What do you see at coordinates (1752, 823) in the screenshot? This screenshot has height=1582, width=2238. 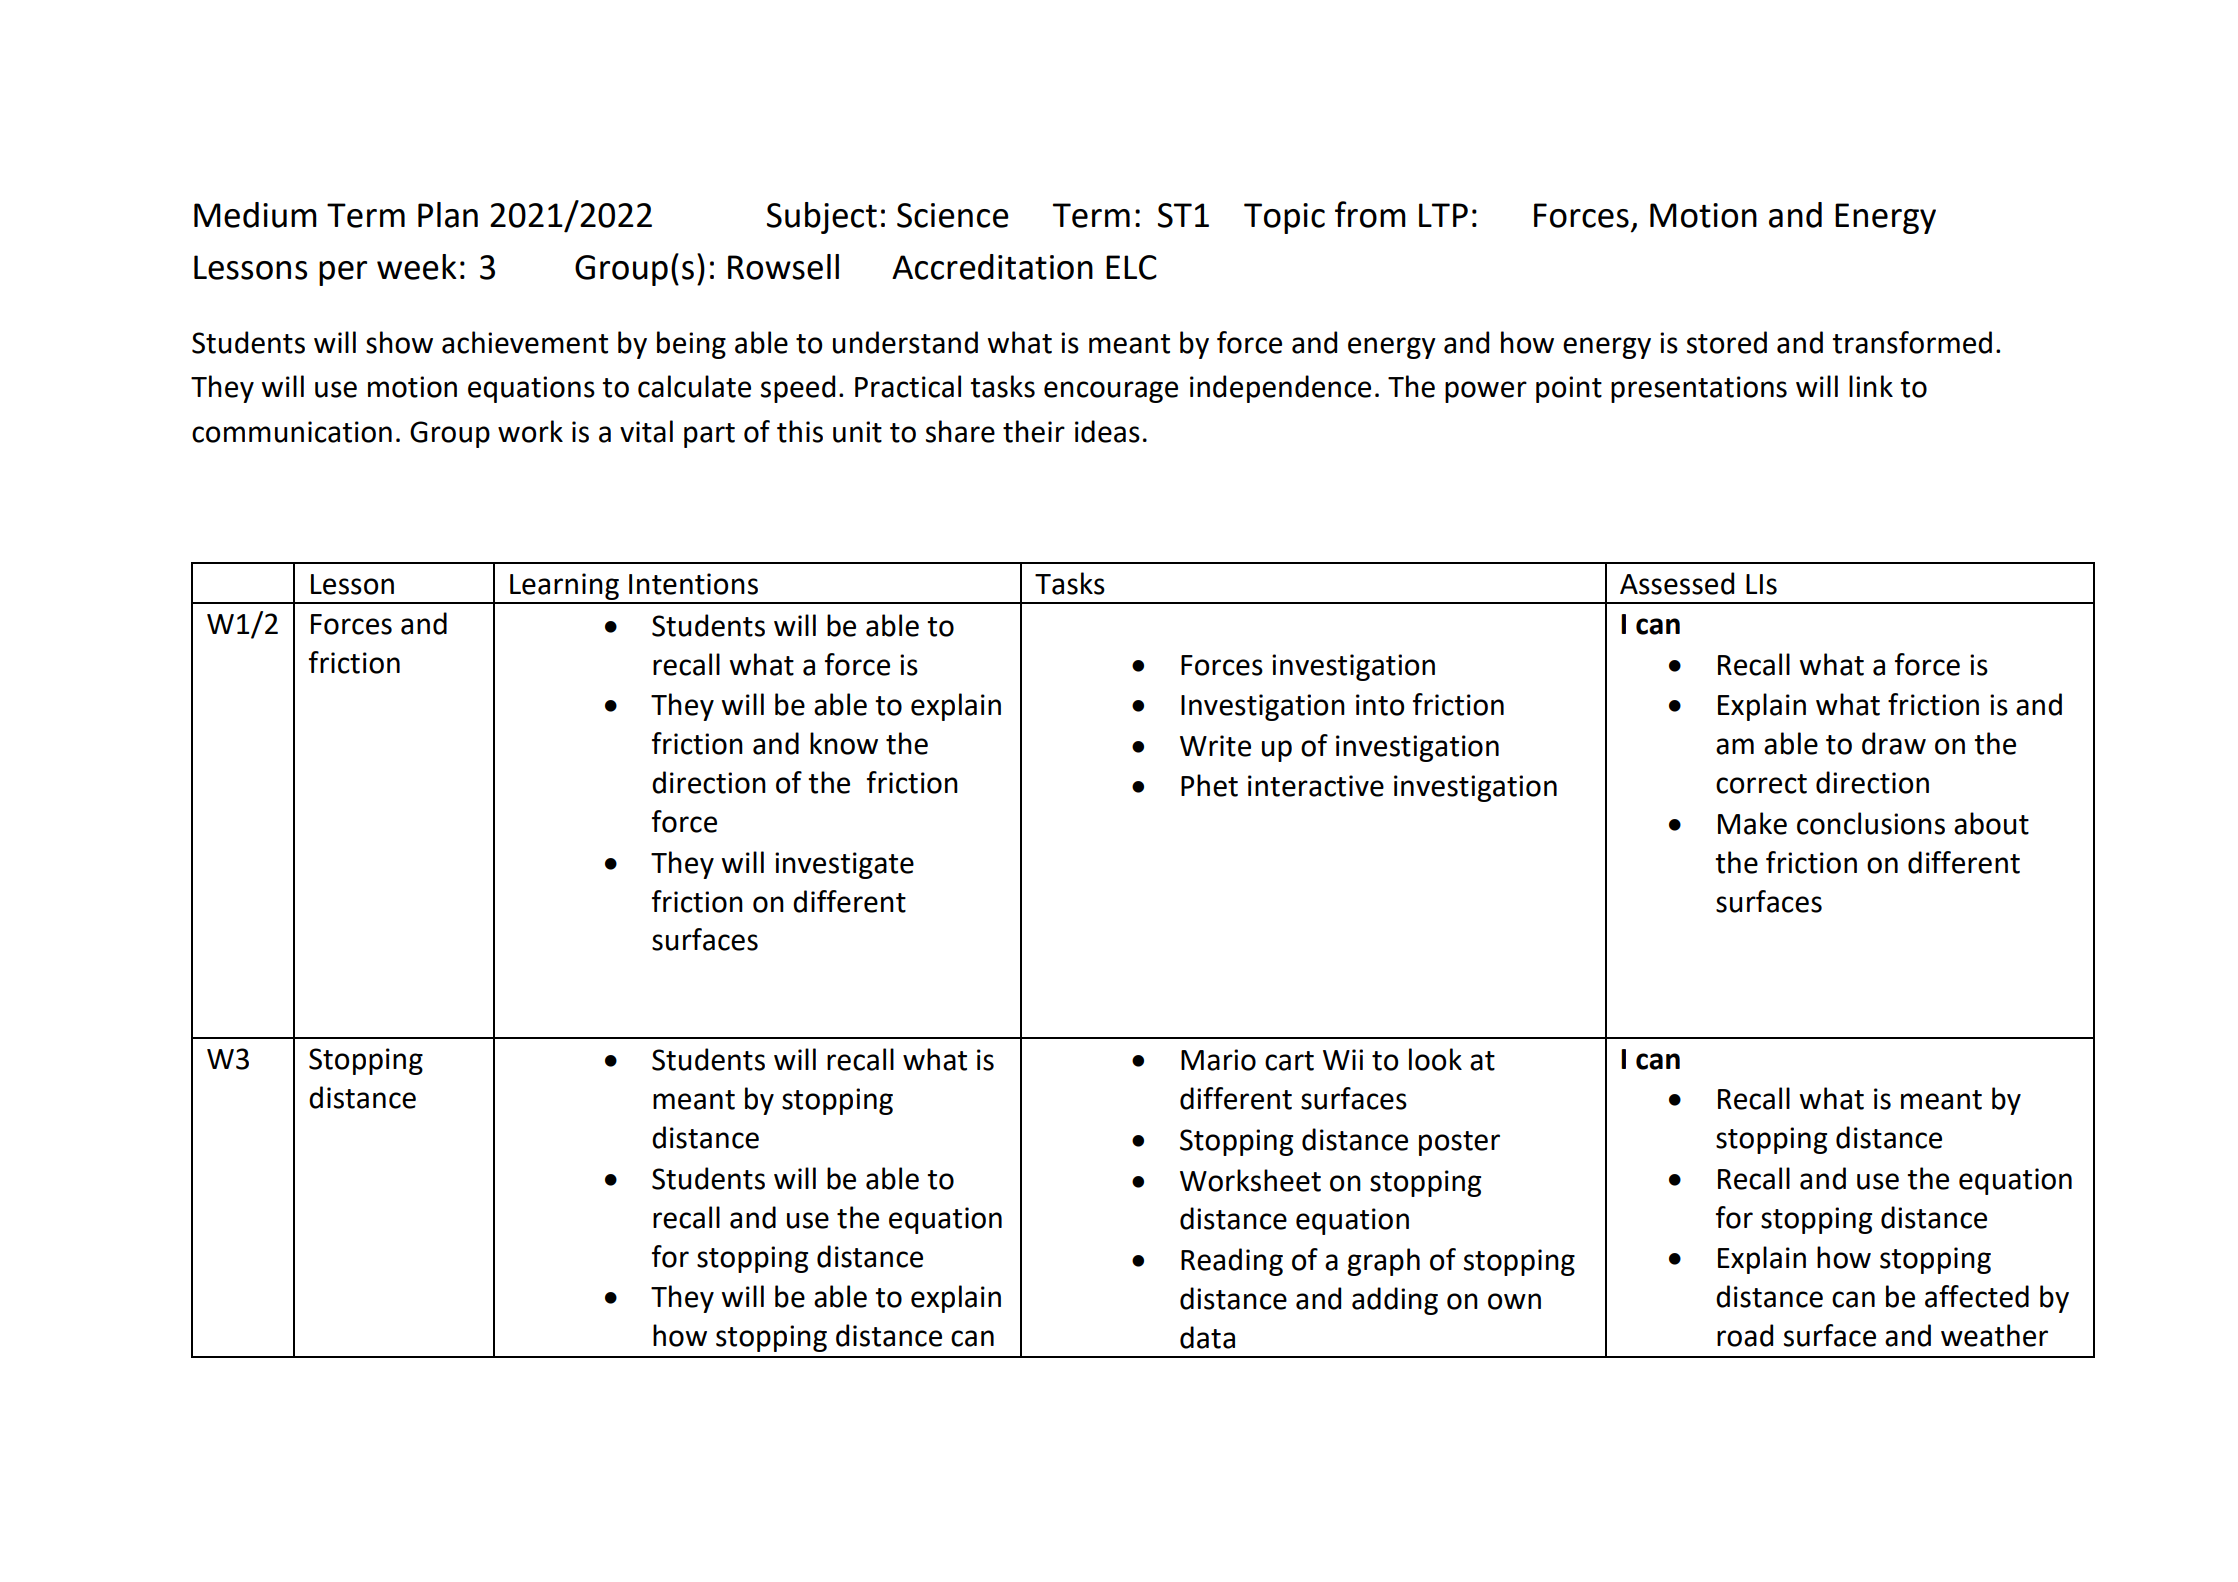 I see `Make` at bounding box center [1752, 823].
